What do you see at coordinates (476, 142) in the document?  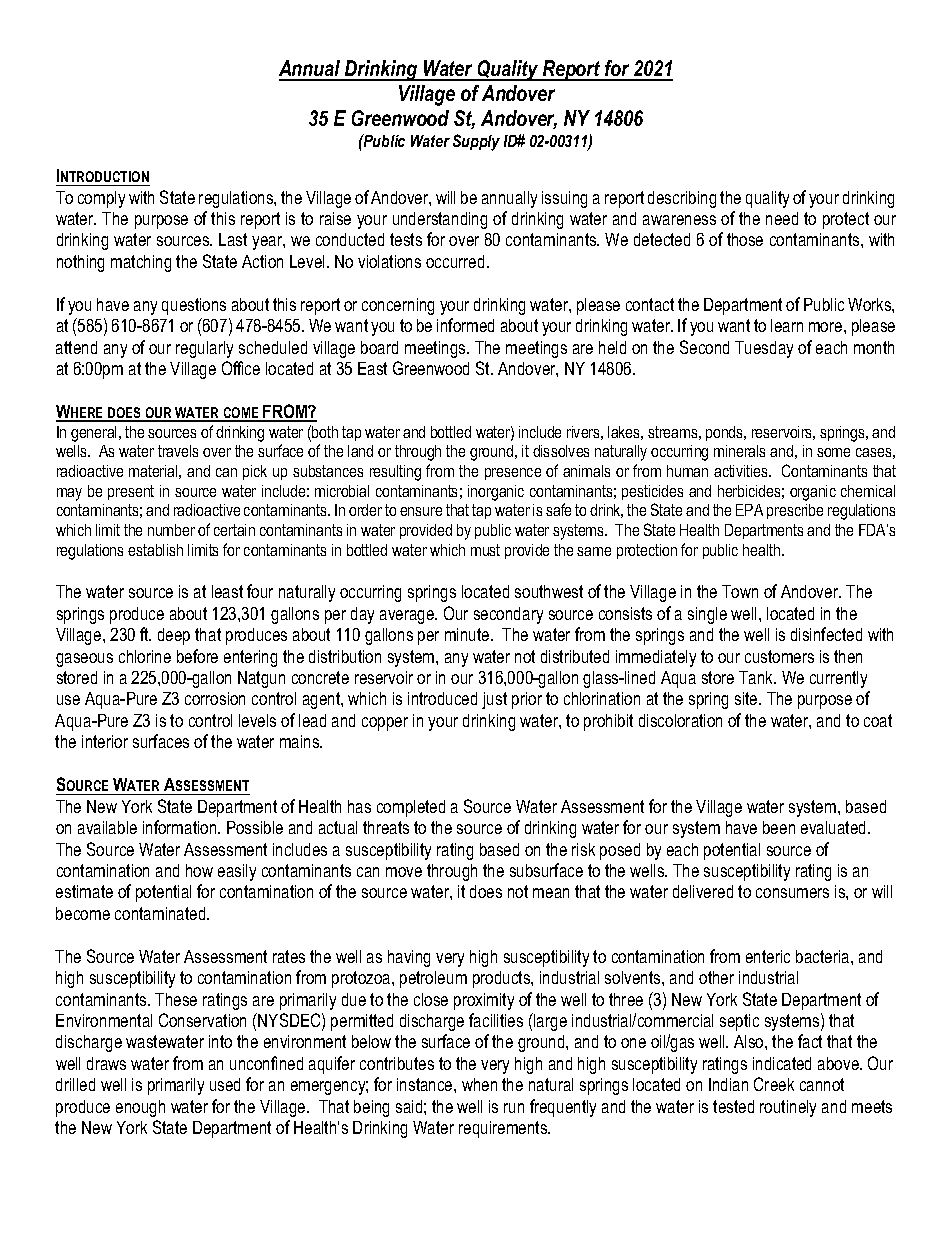 I see `Supply` at bounding box center [476, 142].
